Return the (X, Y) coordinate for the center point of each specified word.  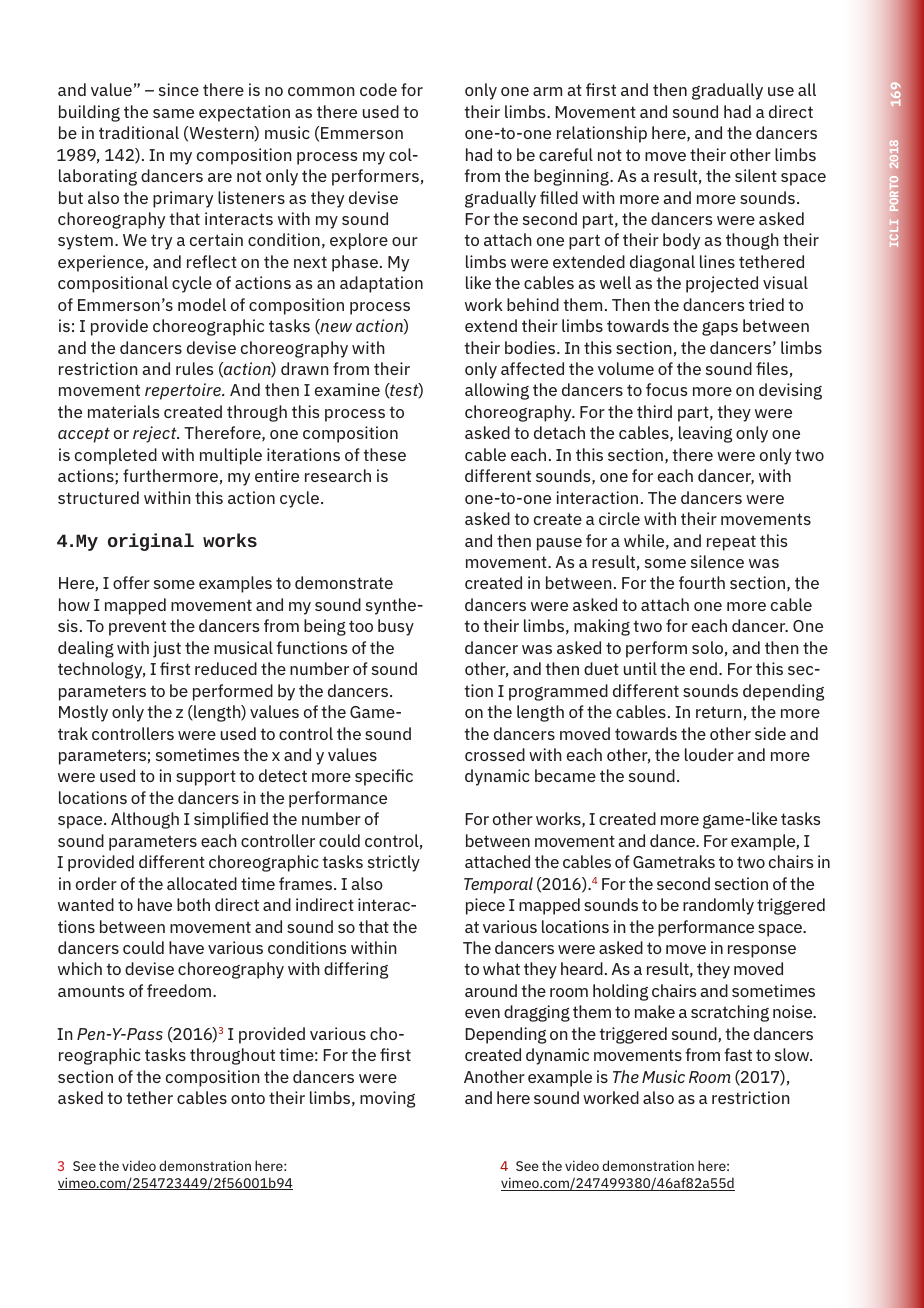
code (378, 89)
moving (387, 1099)
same (173, 113)
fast (738, 1054)
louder (709, 754)
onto (248, 1098)
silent (756, 175)
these (384, 454)
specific (384, 777)
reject (156, 434)
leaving (705, 434)
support (206, 778)
